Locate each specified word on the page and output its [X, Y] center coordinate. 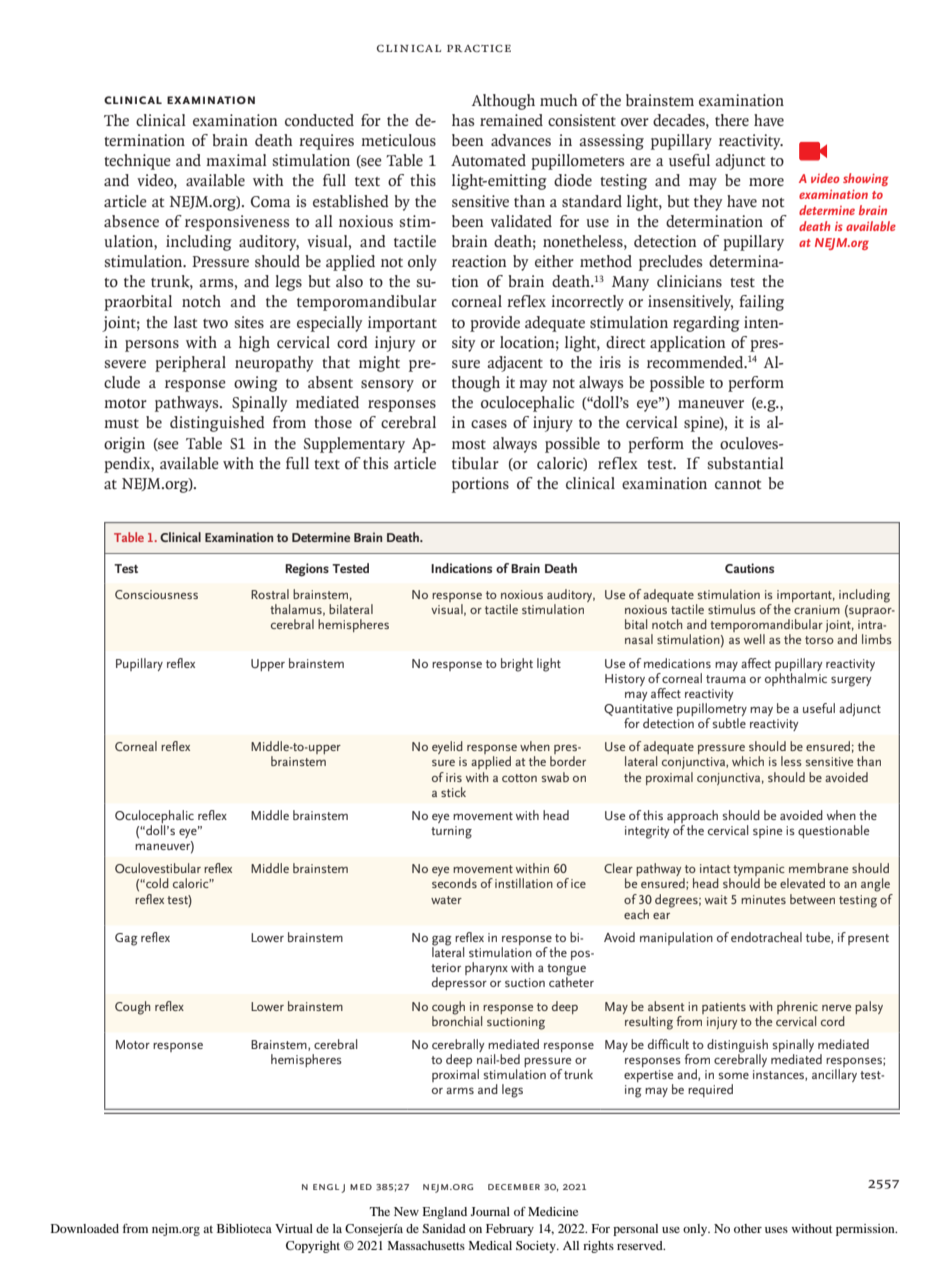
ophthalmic [796, 678]
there [732, 120]
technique [137, 162]
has [463, 120]
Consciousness [156, 594]
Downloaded [85, 1228]
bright [517, 665]
